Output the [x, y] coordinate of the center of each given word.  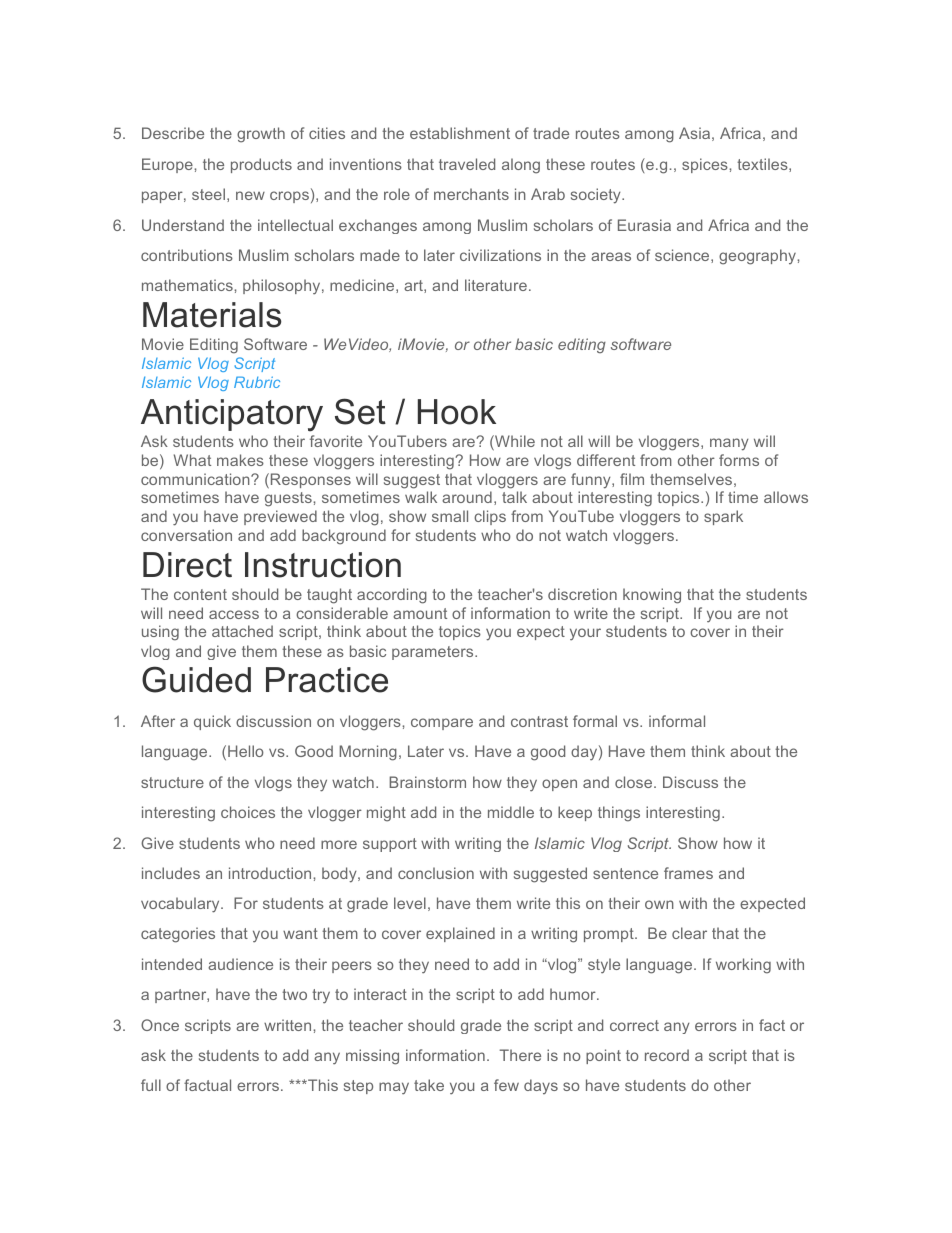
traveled [467, 164]
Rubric [257, 382]
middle [511, 812]
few [506, 1085]
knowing [652, 596]
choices [248, 812]
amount [420, 613]
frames [688, 873]
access [234, 614]
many [729, 444]
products [261, 165]
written [289, 1025]
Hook [457, 412]
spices [706, 165]
